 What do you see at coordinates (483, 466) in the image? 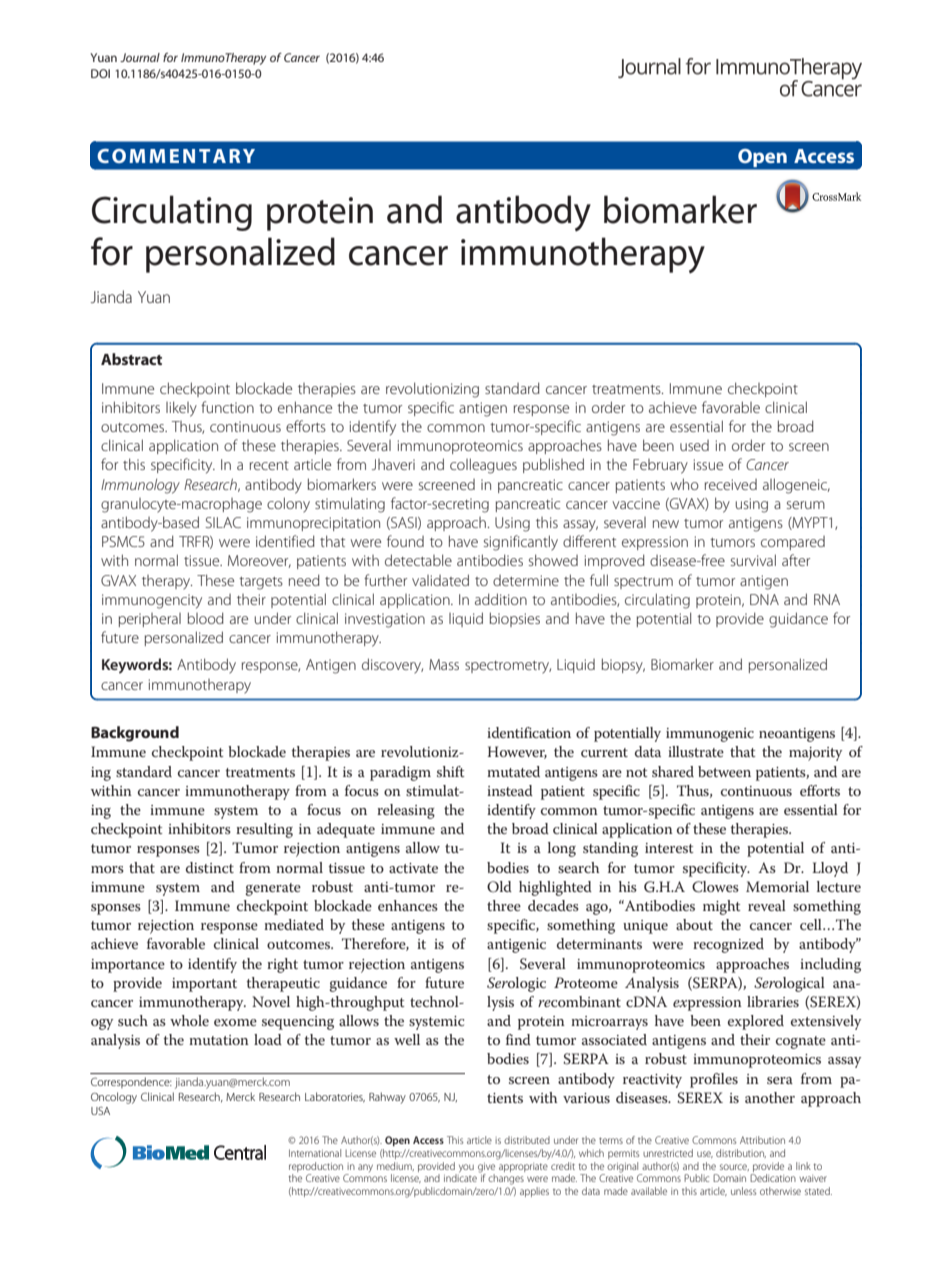
I see `colleagues` at bounding box center [483, 466].
